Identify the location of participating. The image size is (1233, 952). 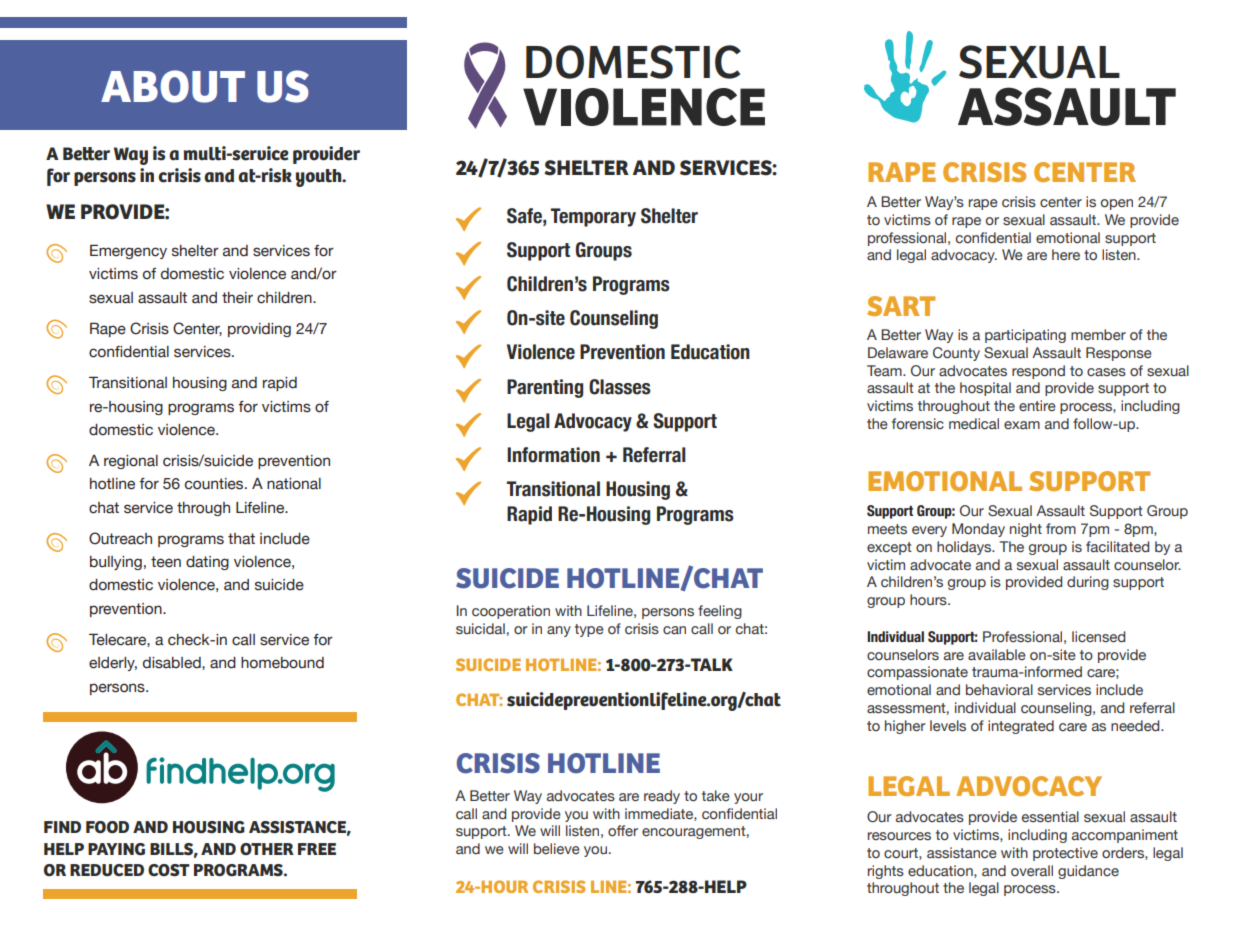
(1025, 336).
